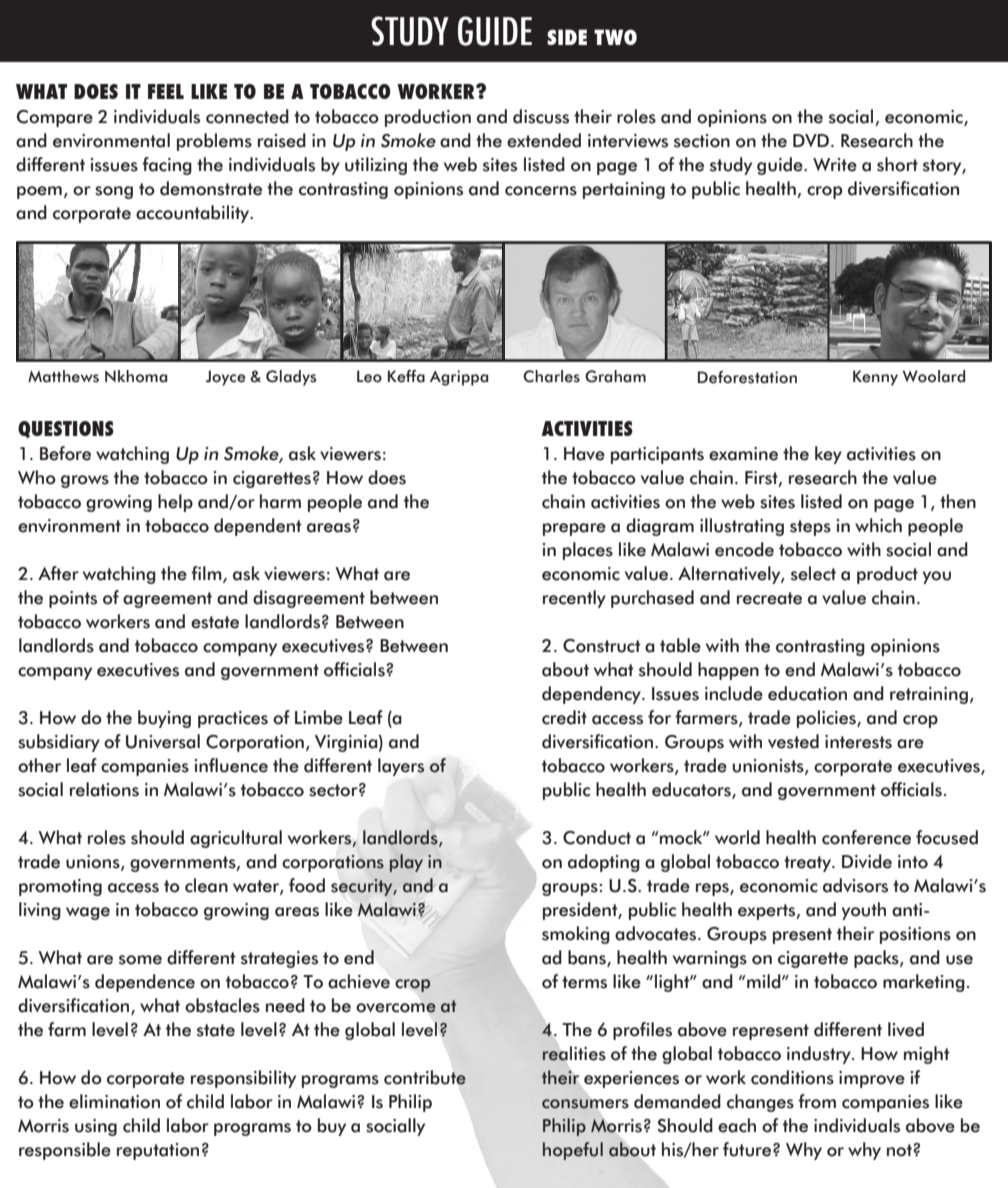  Describe the element at coordinates (574, 599) in the screenshot. I see `recently` at that location.
